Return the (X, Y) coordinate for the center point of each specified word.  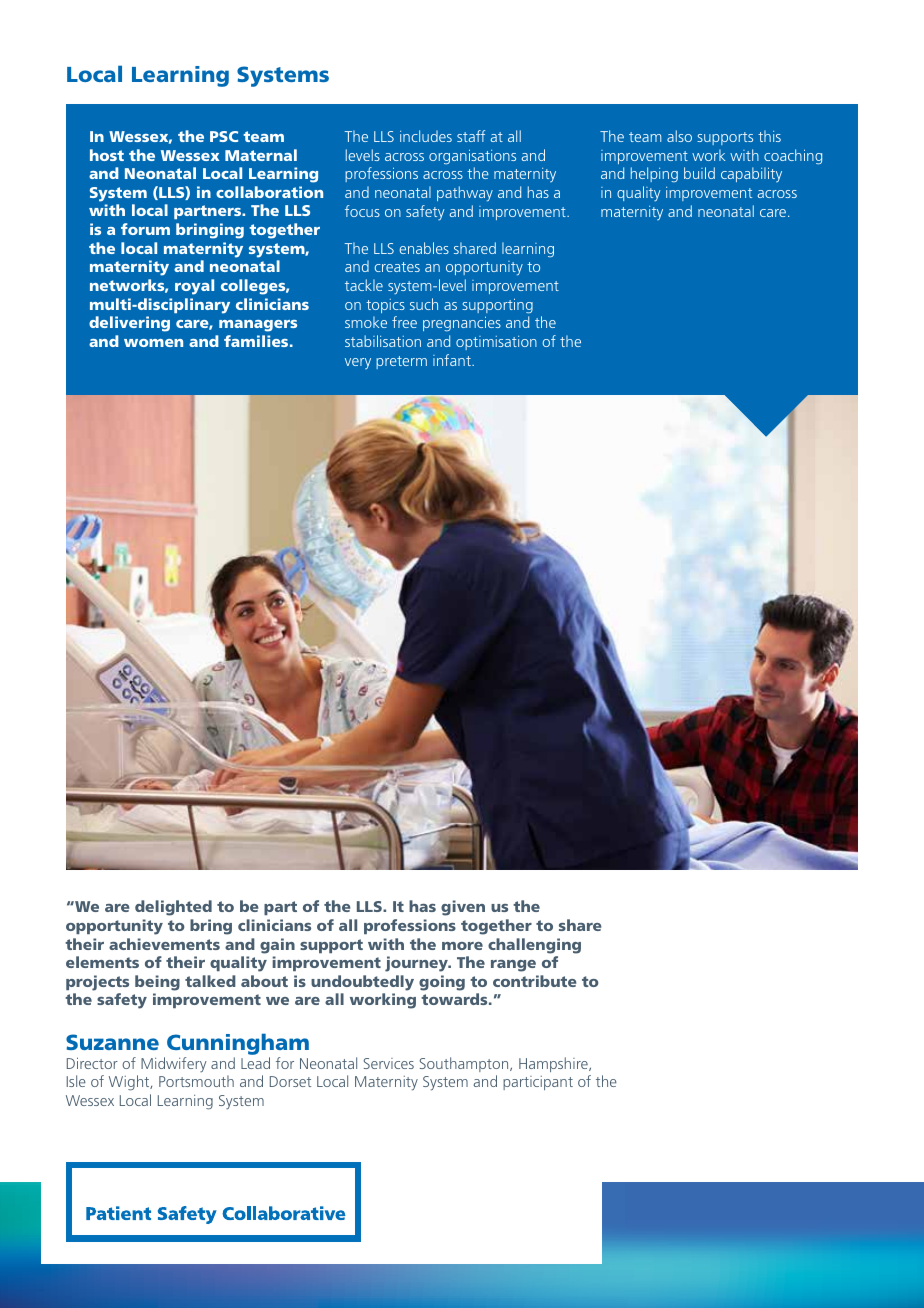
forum (145, 229)
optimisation (496, 343)
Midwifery (174, 1065)
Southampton (465, 1064)
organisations (472, 157)
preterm (401, 362)
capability (751, 174)
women (153, 343)
